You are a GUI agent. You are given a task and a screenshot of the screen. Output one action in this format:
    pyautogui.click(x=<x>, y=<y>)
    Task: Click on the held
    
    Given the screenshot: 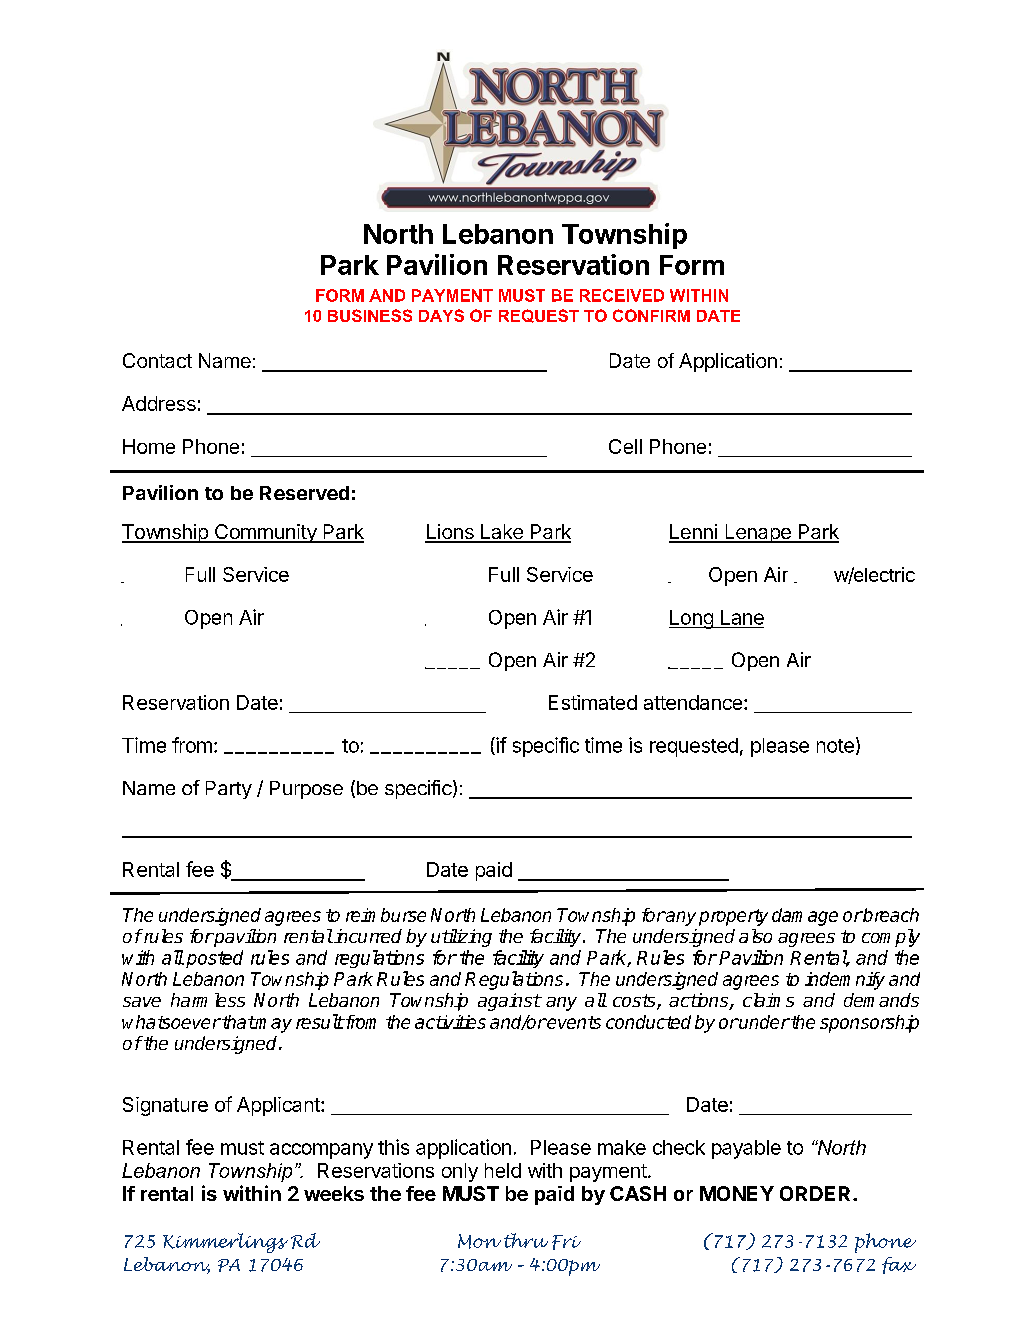 What is the action you would take?
    pyautogui.click(x=503, y=1170)
